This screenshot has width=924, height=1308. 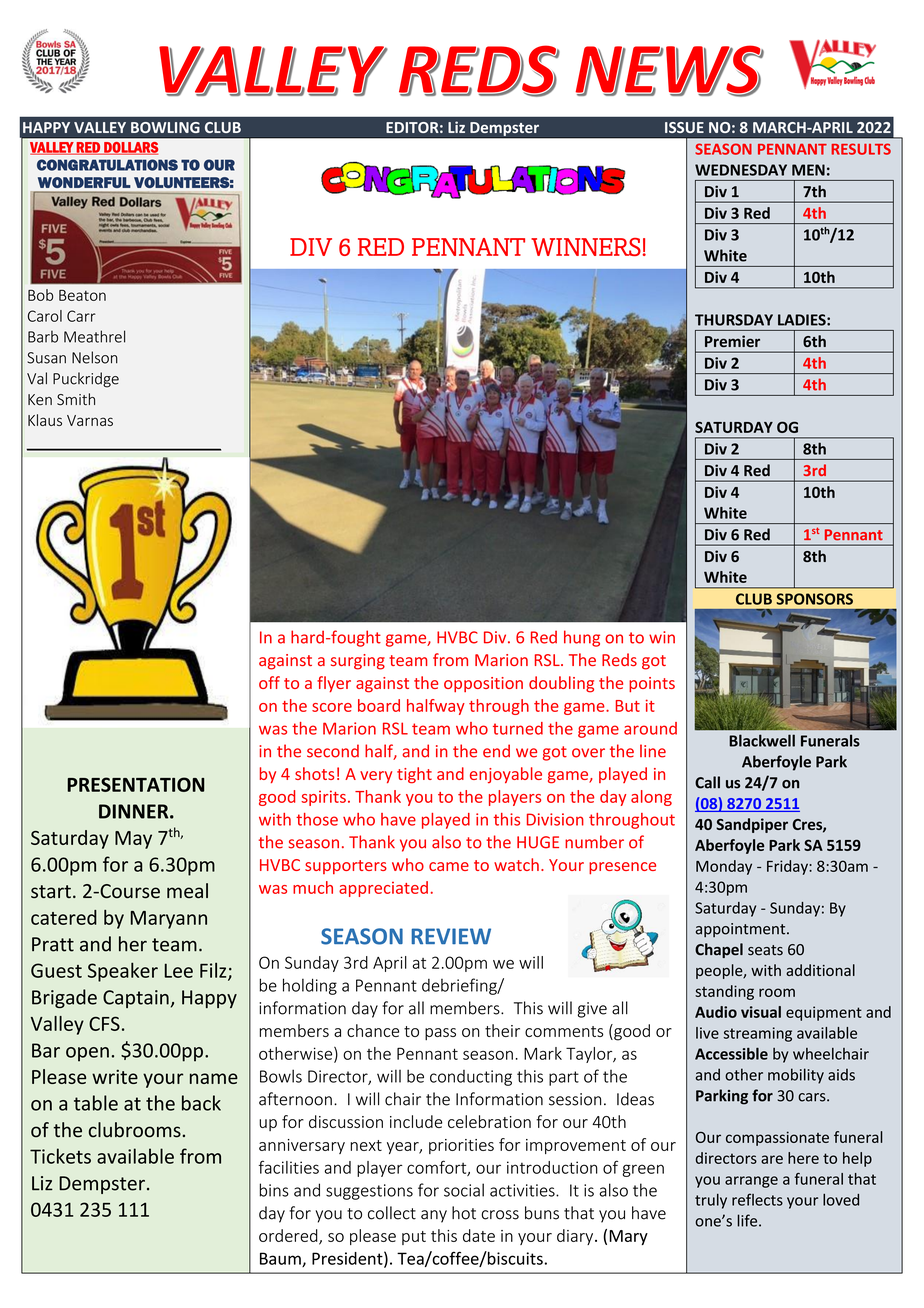 I want to click on Speaker, so click(x=123, y=972).
